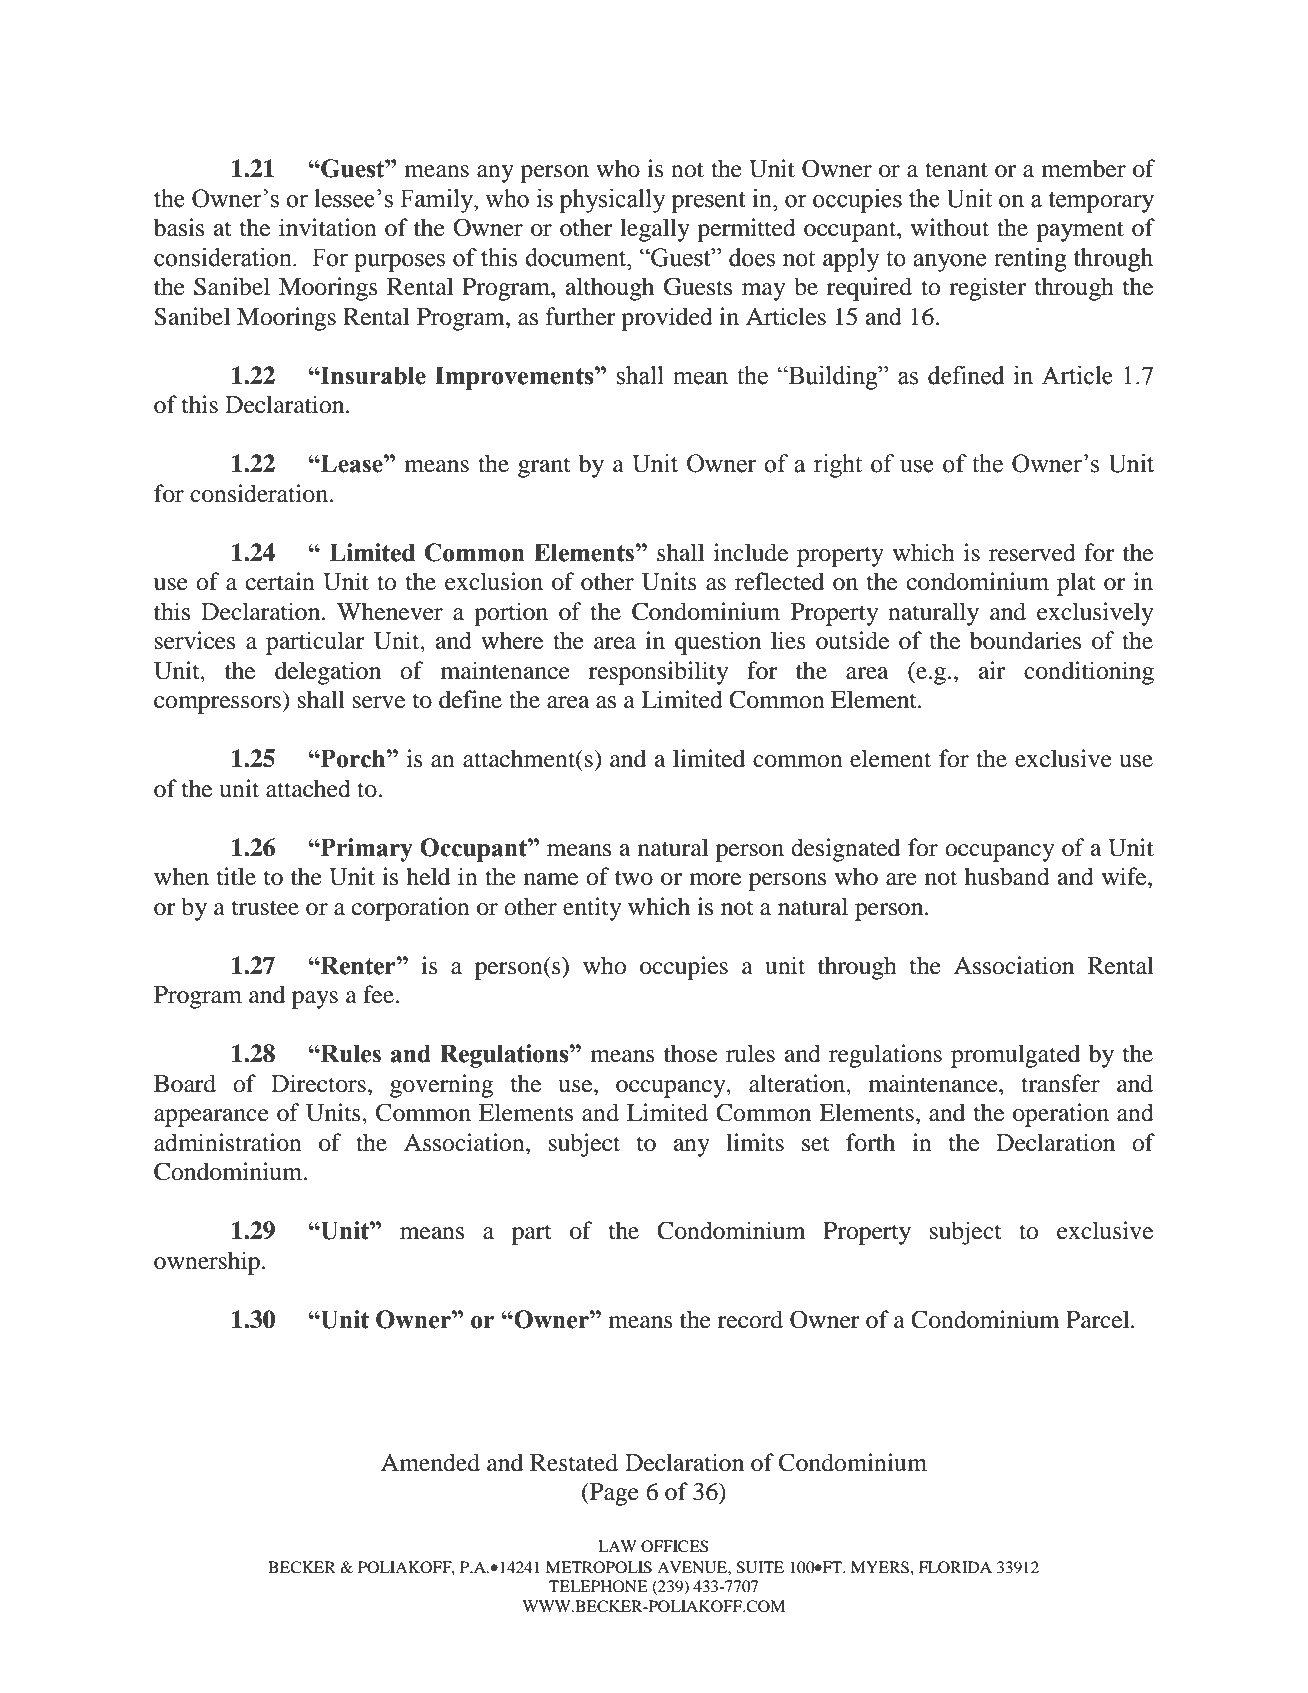  What do you see at coordinates (674, 1546) in the screenshot?
I see `OFFICES` at bounding box center [674, 1546].
